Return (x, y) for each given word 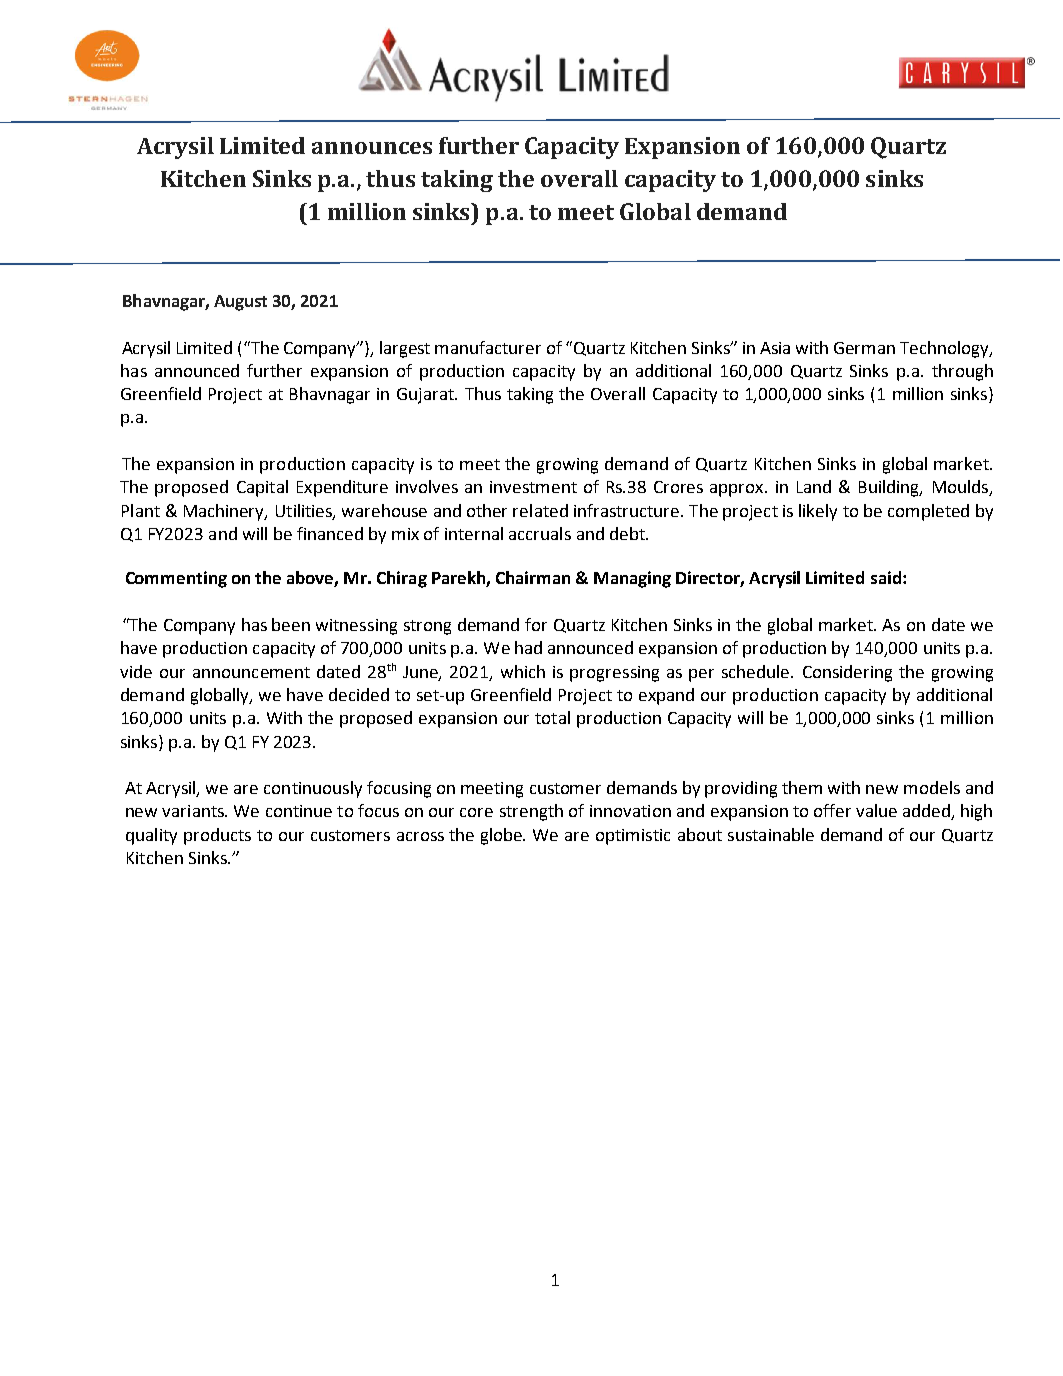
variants (194, 811)
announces (372, 148)
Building (890, 488)
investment (533, 487)
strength (531, 812)
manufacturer (488, 347)
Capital (262, 488)
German (864, 348)
